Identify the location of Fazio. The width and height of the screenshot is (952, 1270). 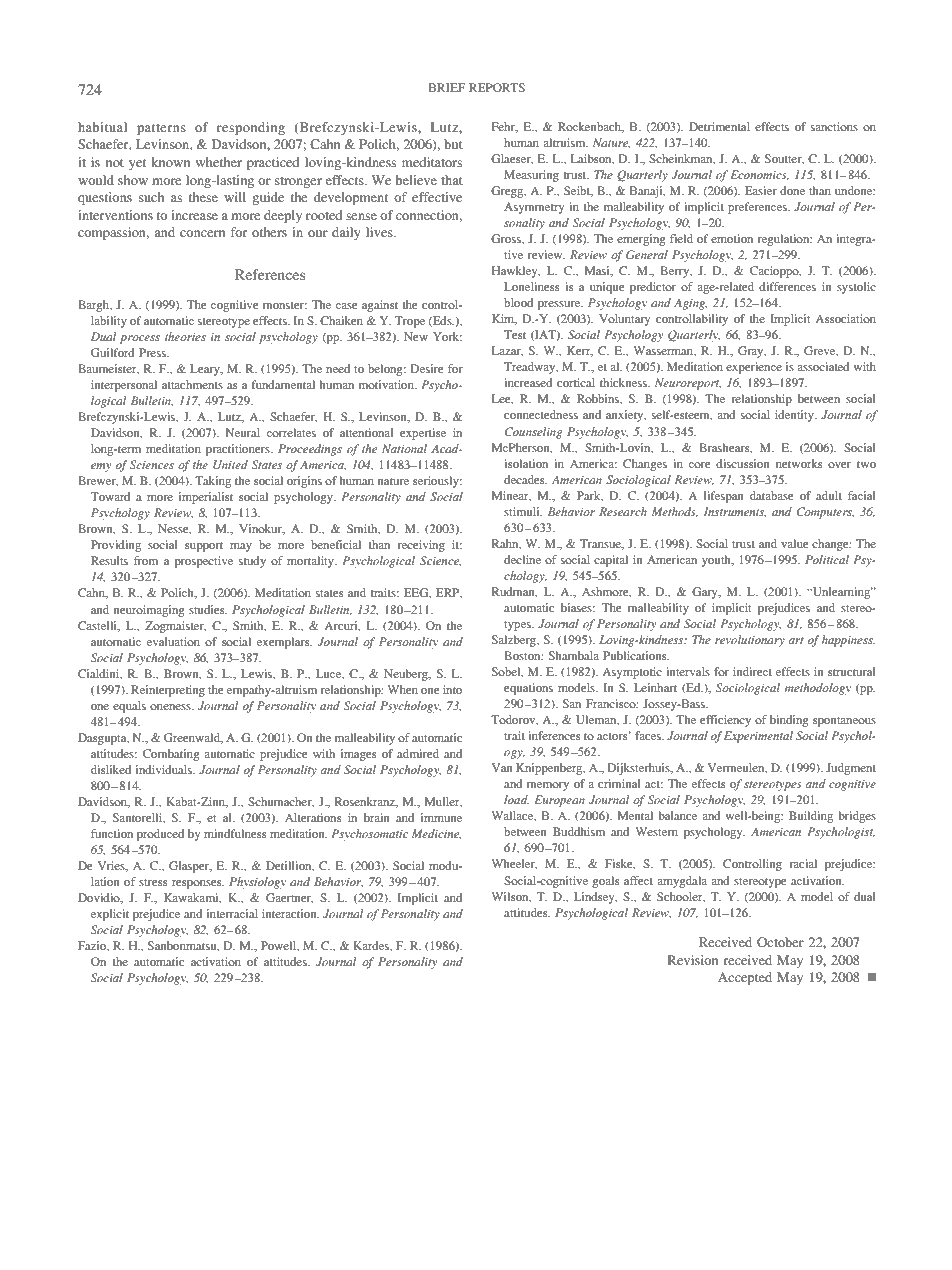
(93, 946).
